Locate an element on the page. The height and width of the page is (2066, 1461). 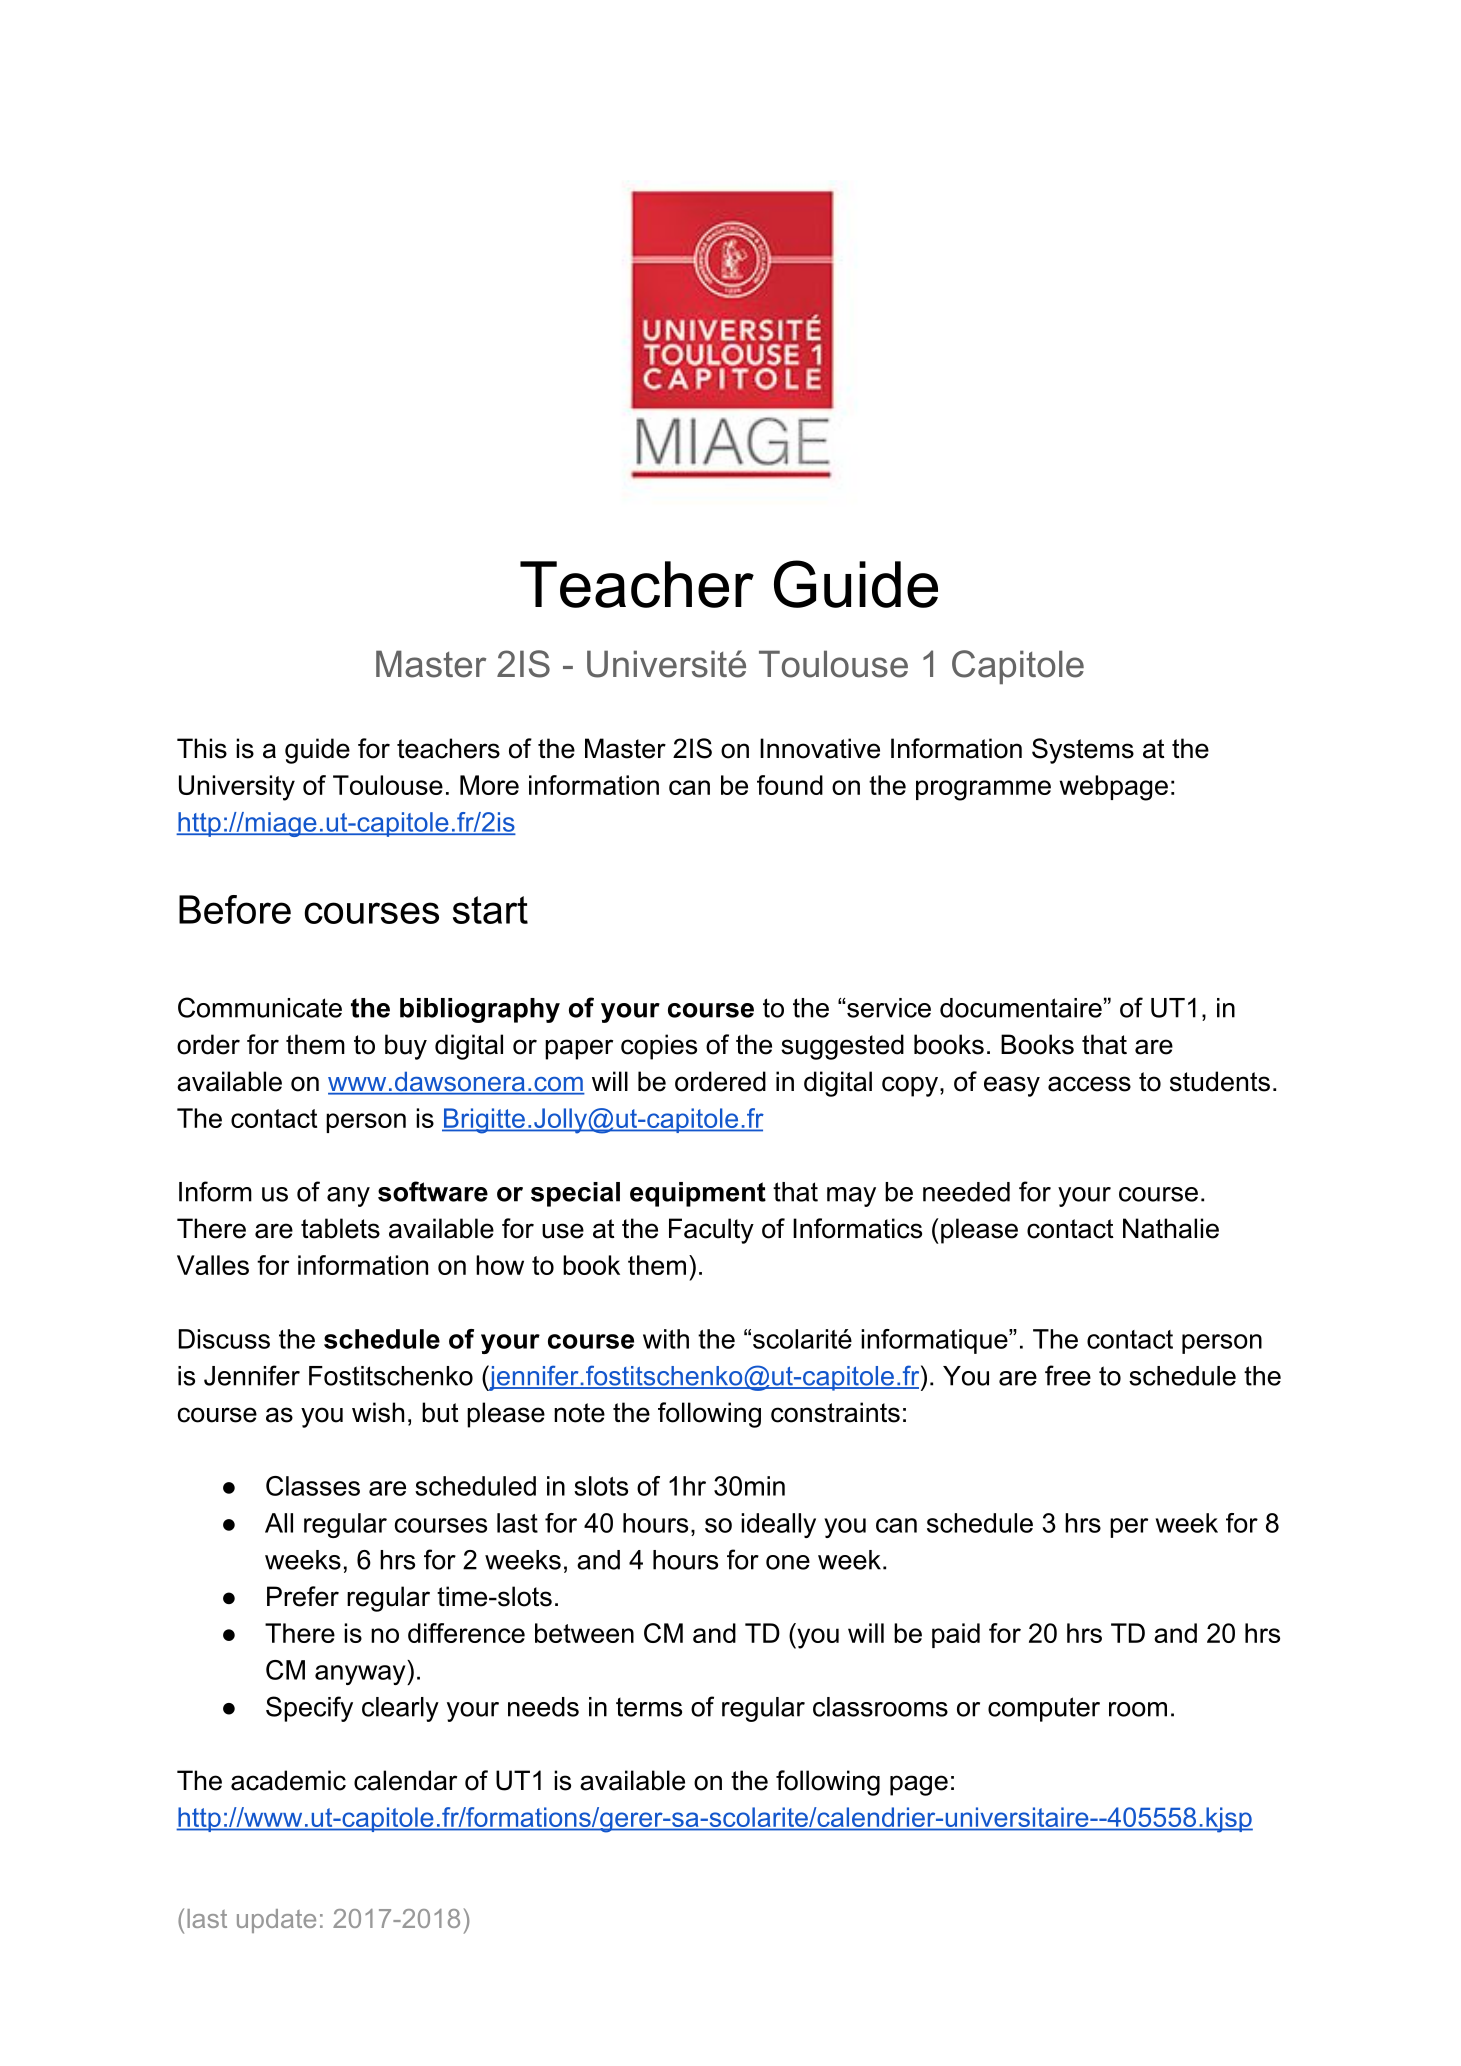
Classes is located at coordinates (313, 1486).
